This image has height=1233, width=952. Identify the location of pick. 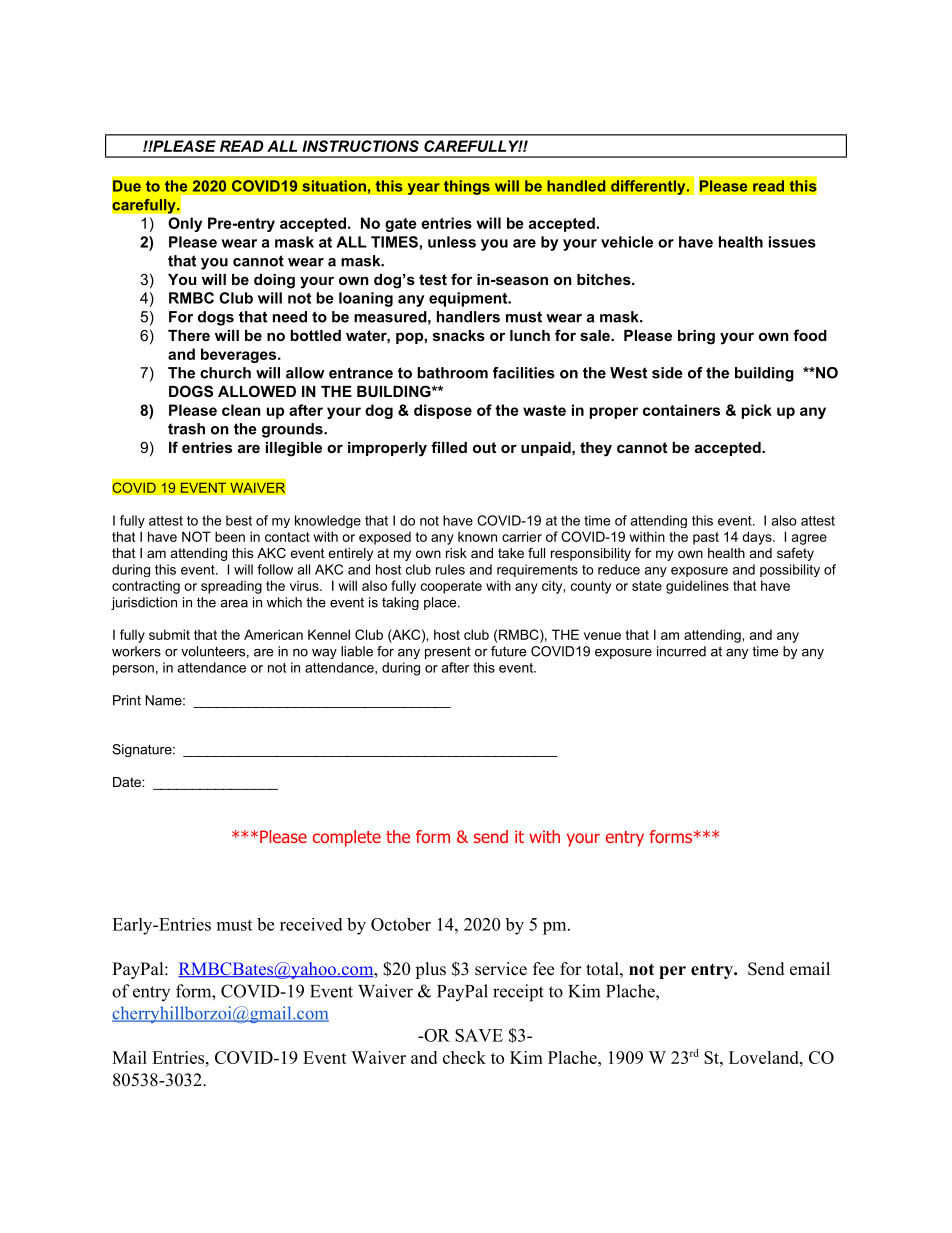
(757, 411).
